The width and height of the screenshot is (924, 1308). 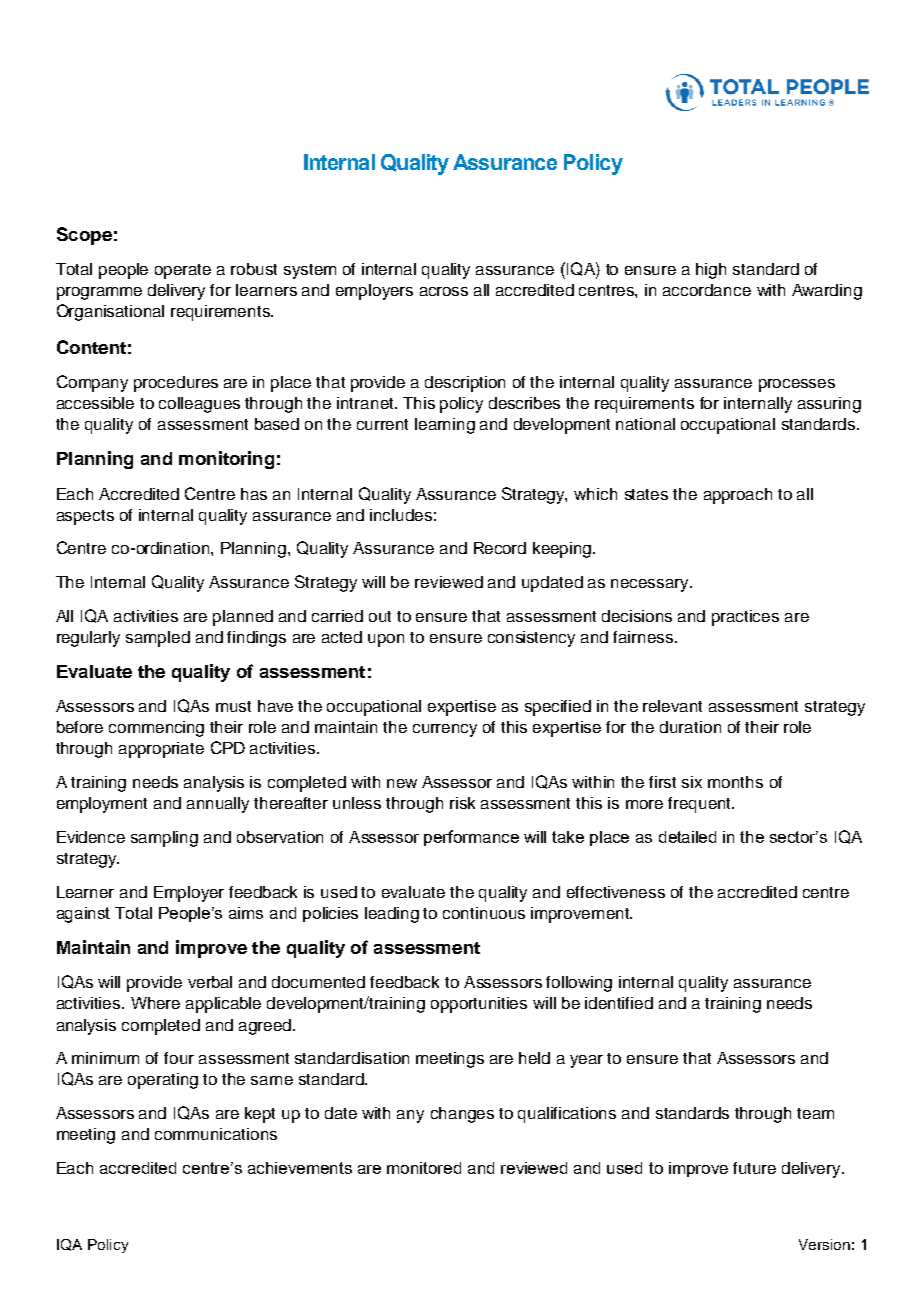 What do you see at coordinates (254, 494) in the screenshot?
I see `has` at bounding box center [254, 494].
